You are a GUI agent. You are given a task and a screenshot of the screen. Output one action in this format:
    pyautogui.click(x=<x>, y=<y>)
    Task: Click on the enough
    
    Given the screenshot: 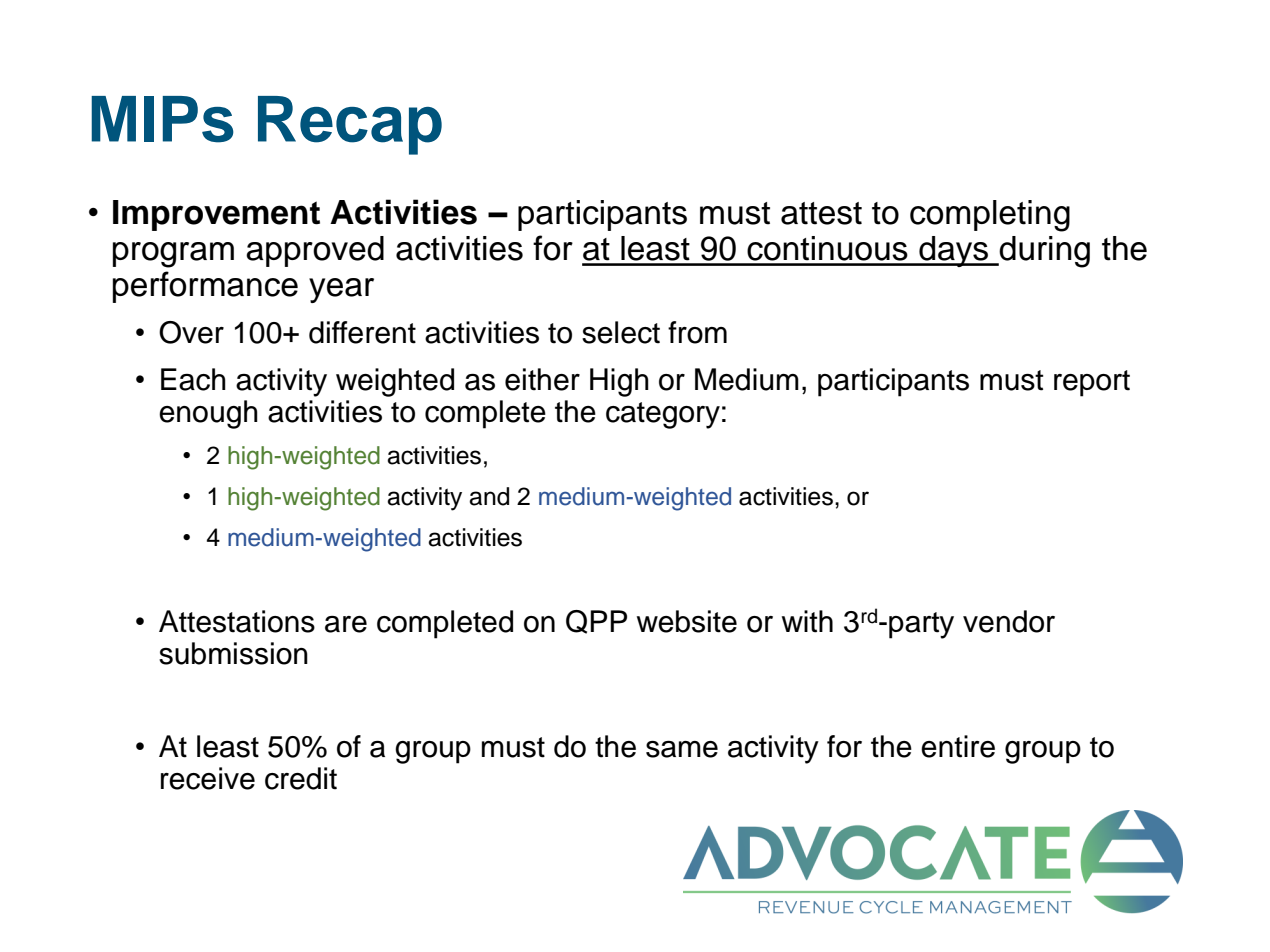 What is the action you would take?
    pyautogui.click(x=208, y=414)
